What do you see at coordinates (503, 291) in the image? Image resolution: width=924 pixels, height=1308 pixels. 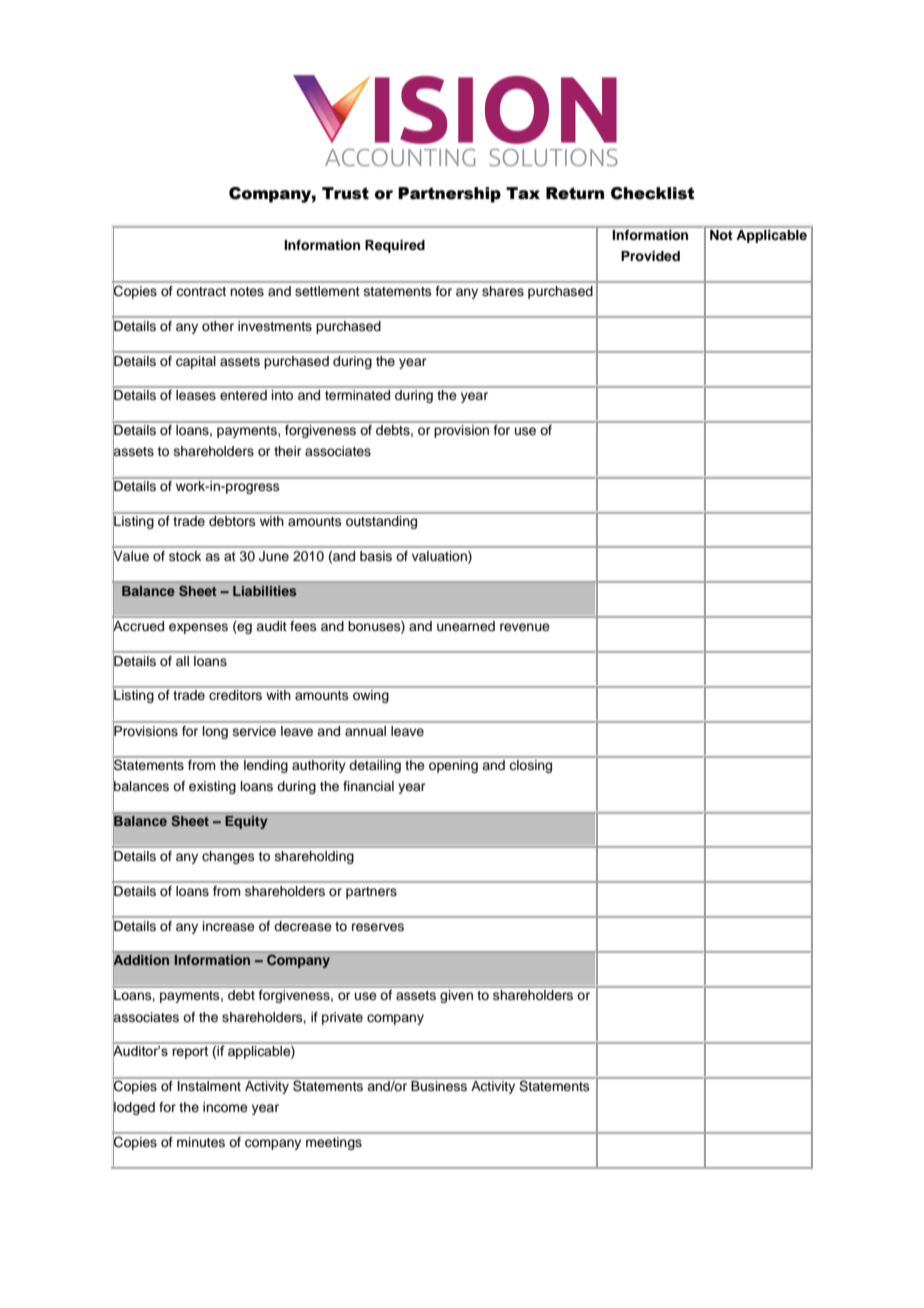 I see `shares` at bounding box center [503, 291].
